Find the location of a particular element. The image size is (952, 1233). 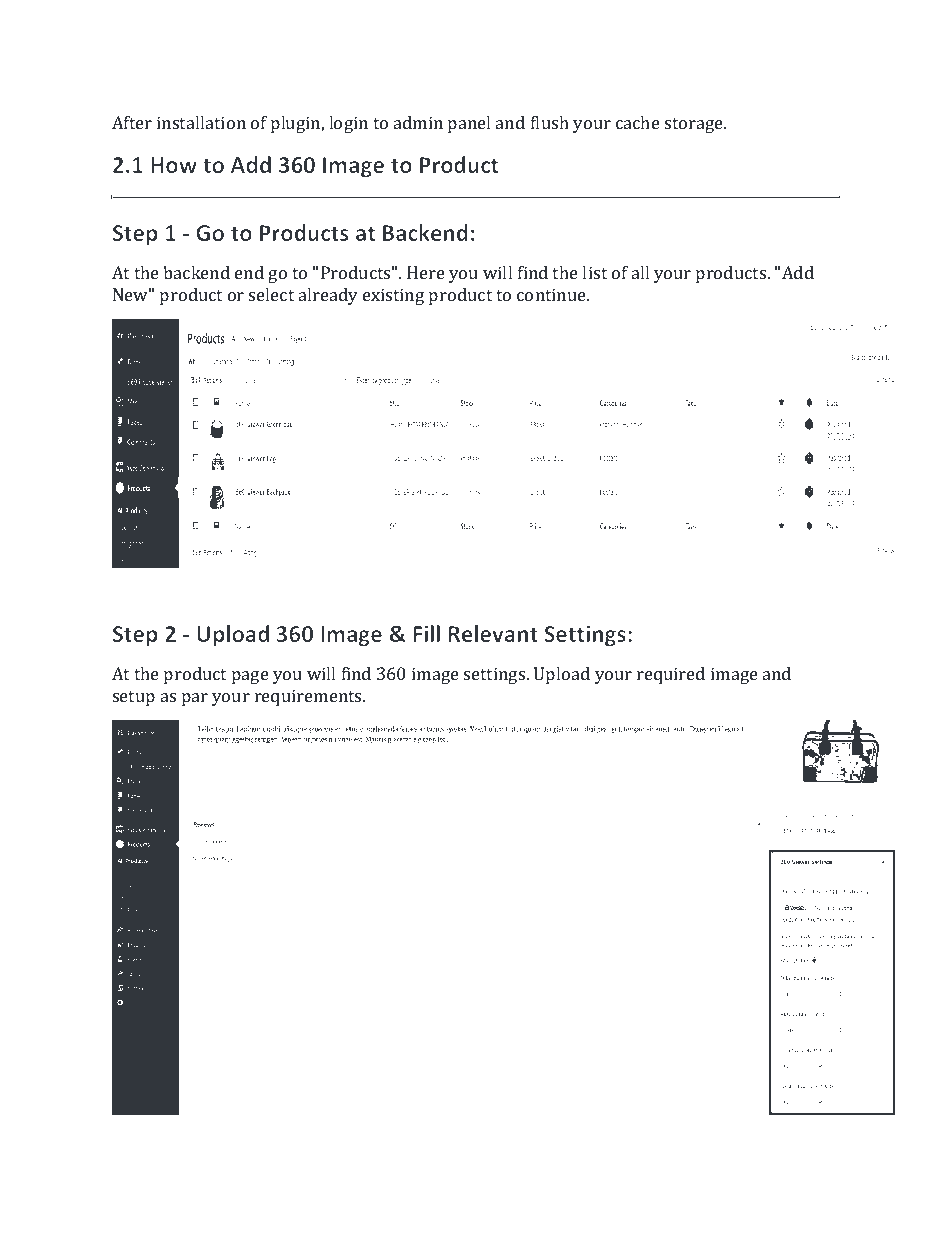

installation is located at coordinates (201, 122).
